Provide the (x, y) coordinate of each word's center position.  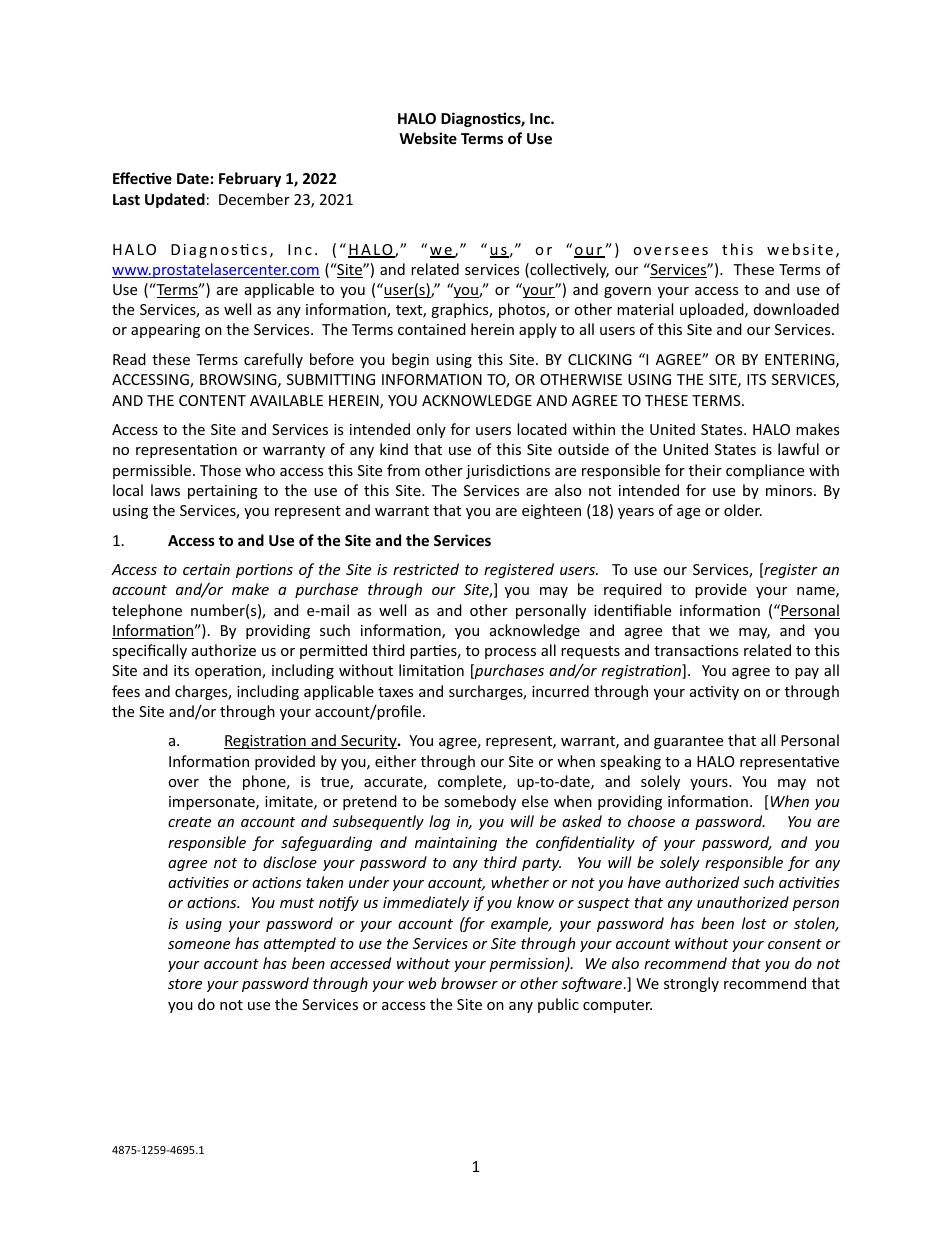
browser (469, 983)
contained (432, 329)
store (185, 984)
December (254, 199)
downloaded (796, 309)
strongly (691, 984)
